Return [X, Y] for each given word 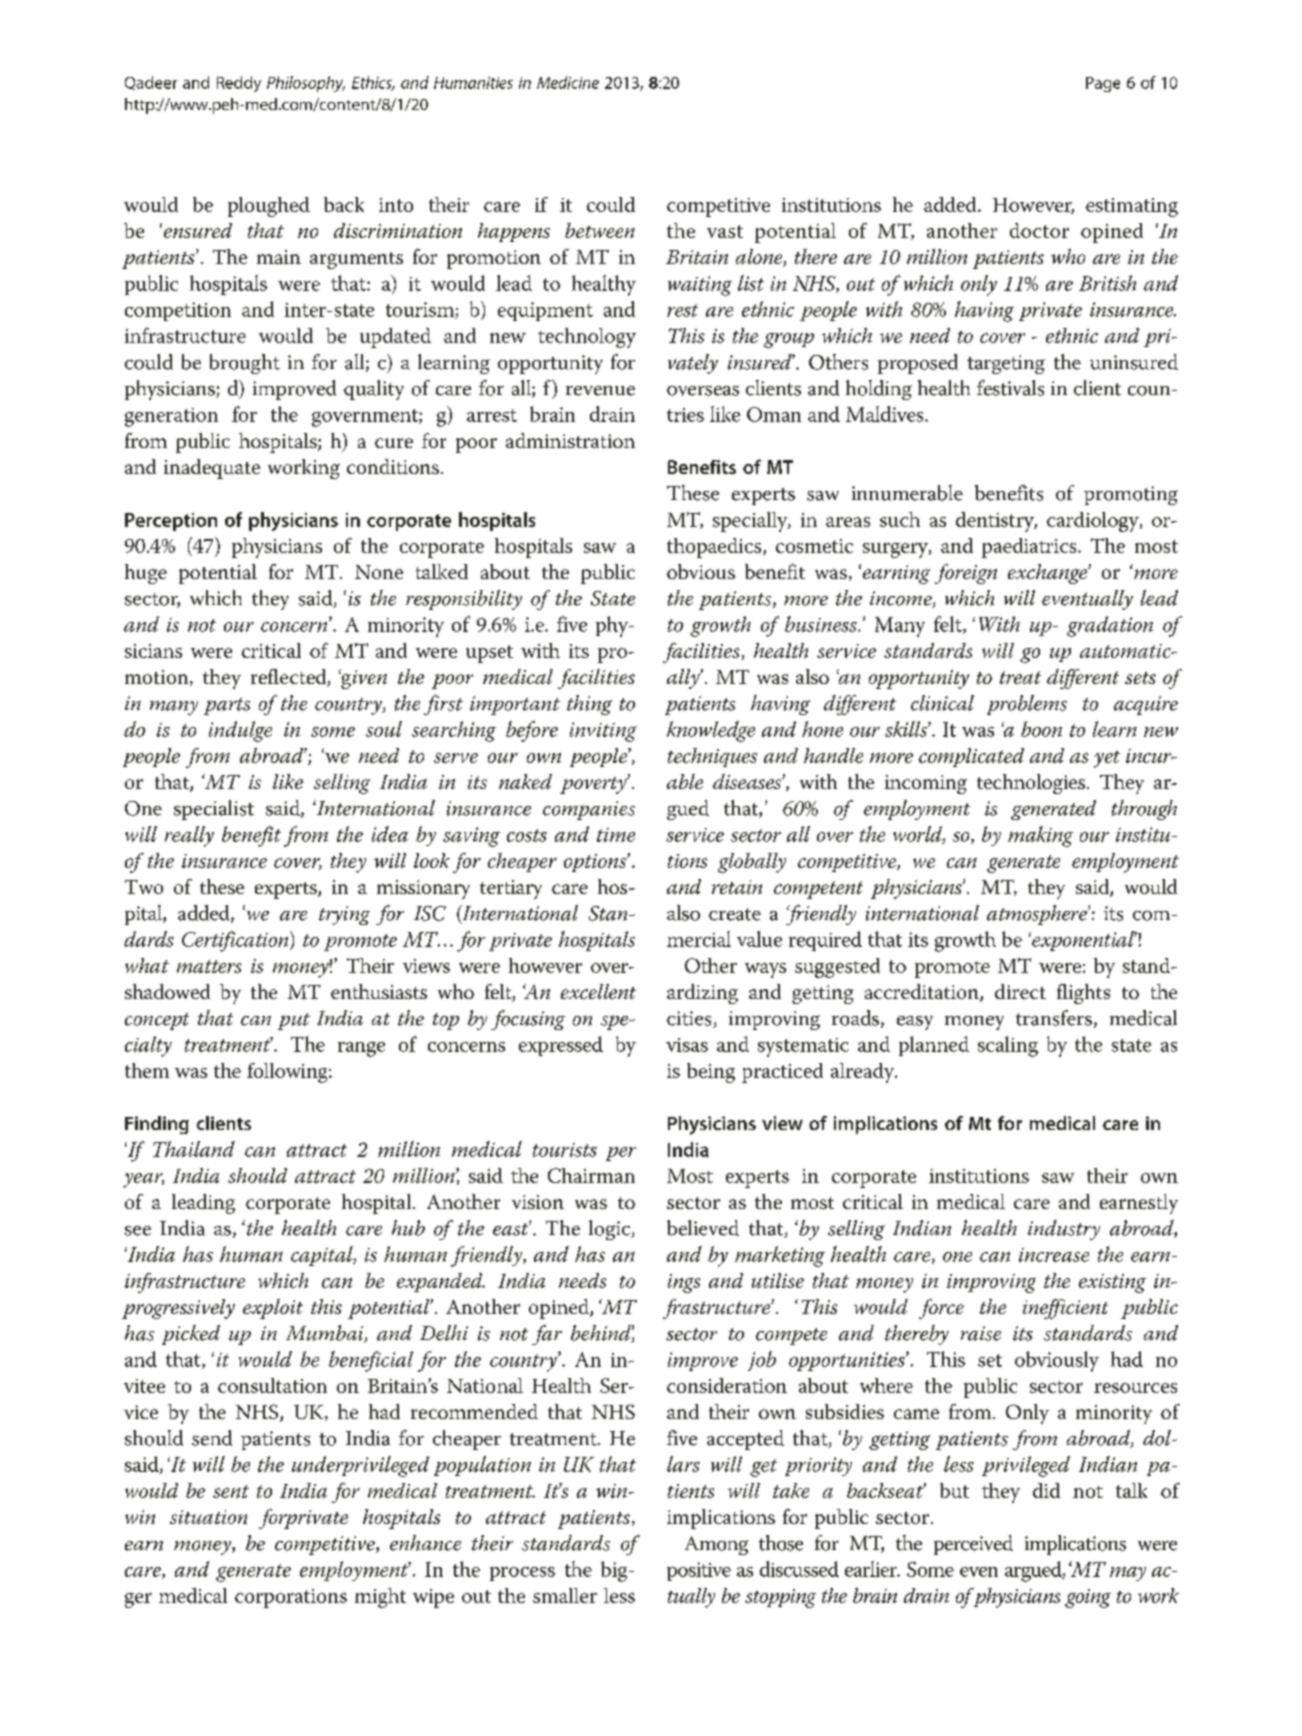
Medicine [568, 82]
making [1040, 836]
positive [699, 1571]
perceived [973, 1545]
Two [144, 887]
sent [231, 1491]
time [616, 835]
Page [1103, 84]
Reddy [239, 84]
